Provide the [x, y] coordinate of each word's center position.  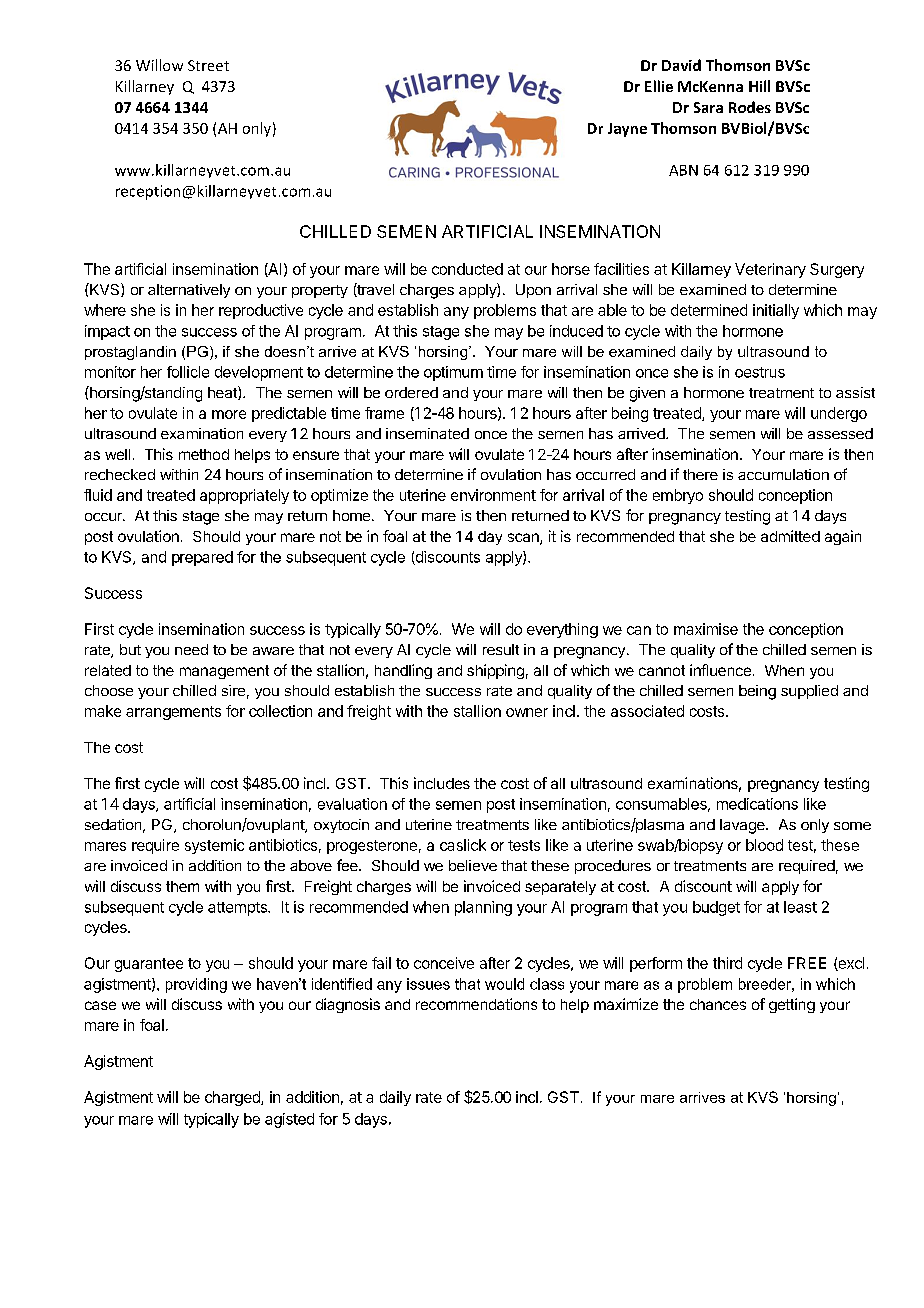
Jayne [627, 130]
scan [524, 539]
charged [233, 1098]
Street [208, 65]
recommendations [476, 1004]
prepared [202, 558]
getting [792, 1005]
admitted [790, 536]
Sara [708, 107]
